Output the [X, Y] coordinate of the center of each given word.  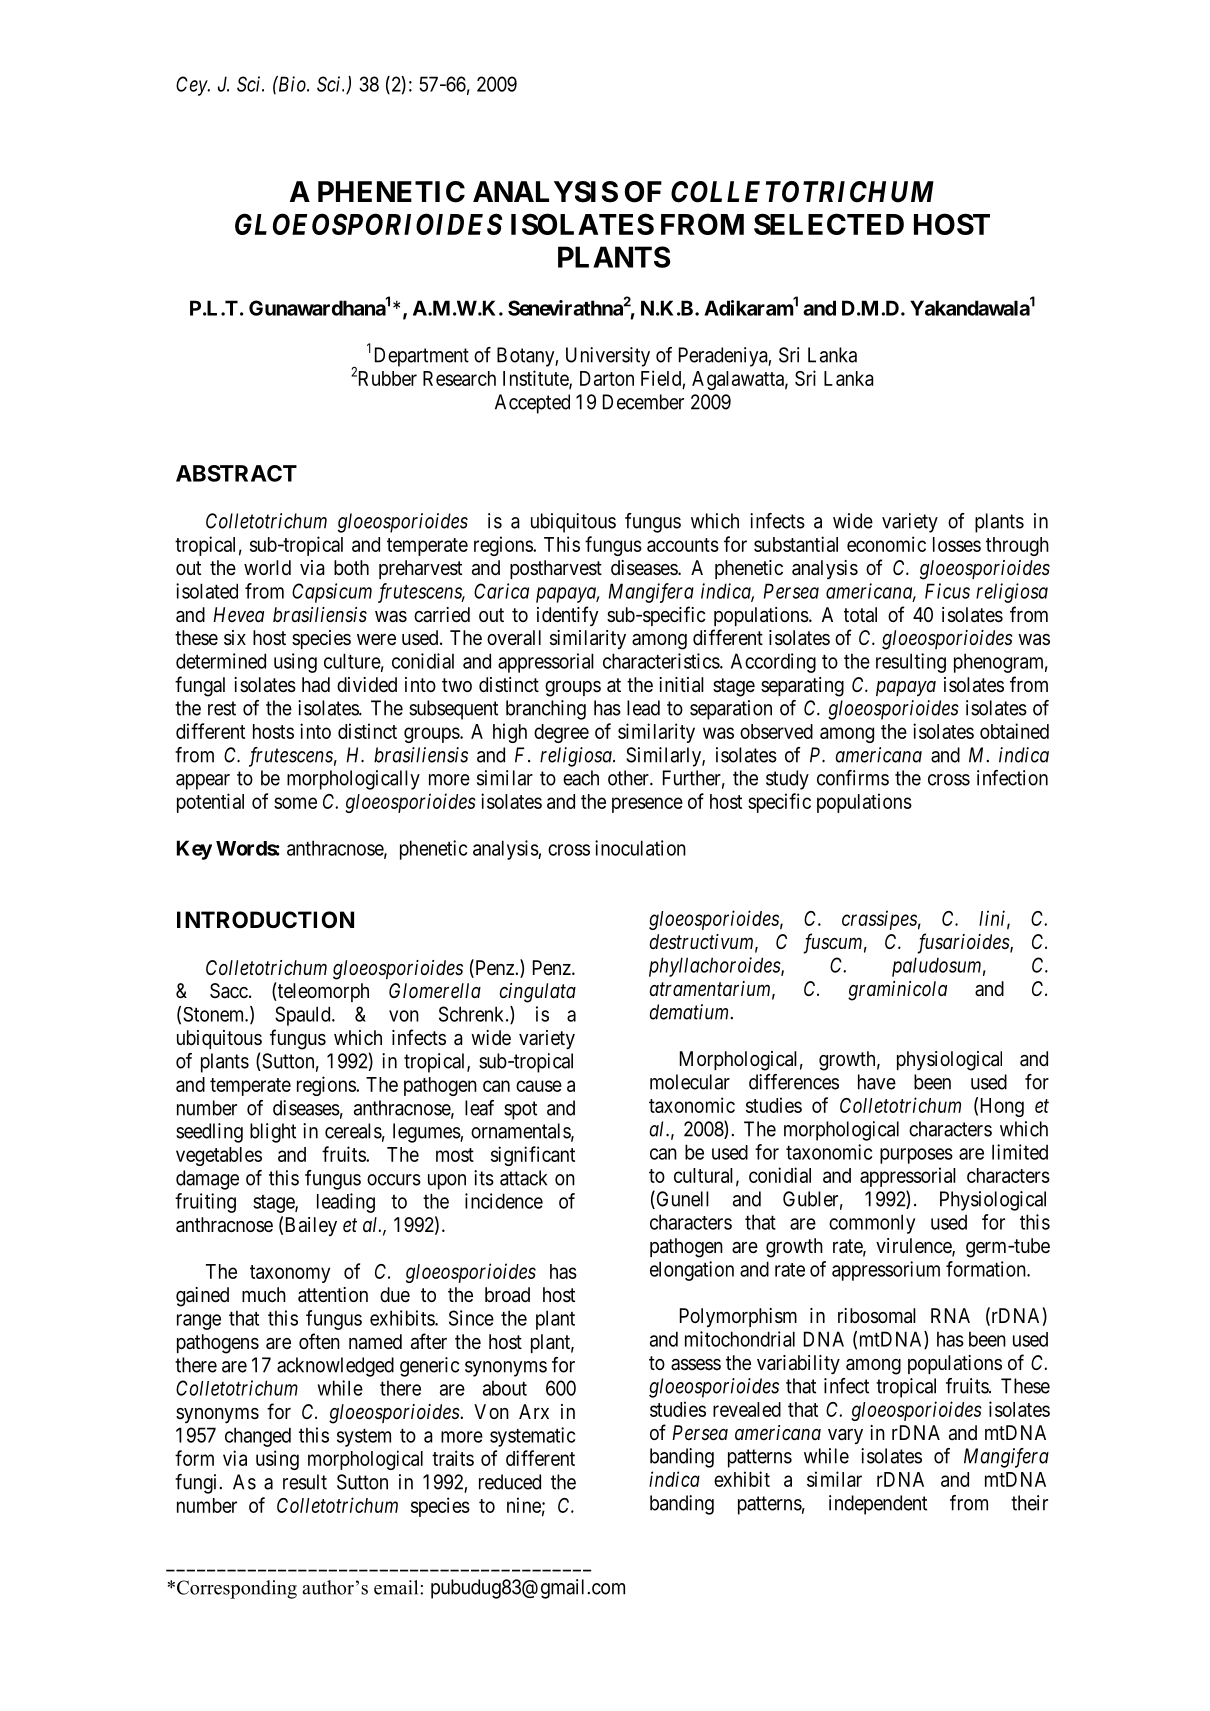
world [267, 567]
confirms [853, 778]
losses [957, 544]
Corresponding [237, 1589]
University [608, 357]
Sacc [229, 991]
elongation [692, 1271]
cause [539, 1086]
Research [459, 378]
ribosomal [877, 1316]
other [629, 778]
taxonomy [290, 1274]
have [877, 1082]
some [295, 803]
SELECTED [829, 224]
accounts [683, 545]
